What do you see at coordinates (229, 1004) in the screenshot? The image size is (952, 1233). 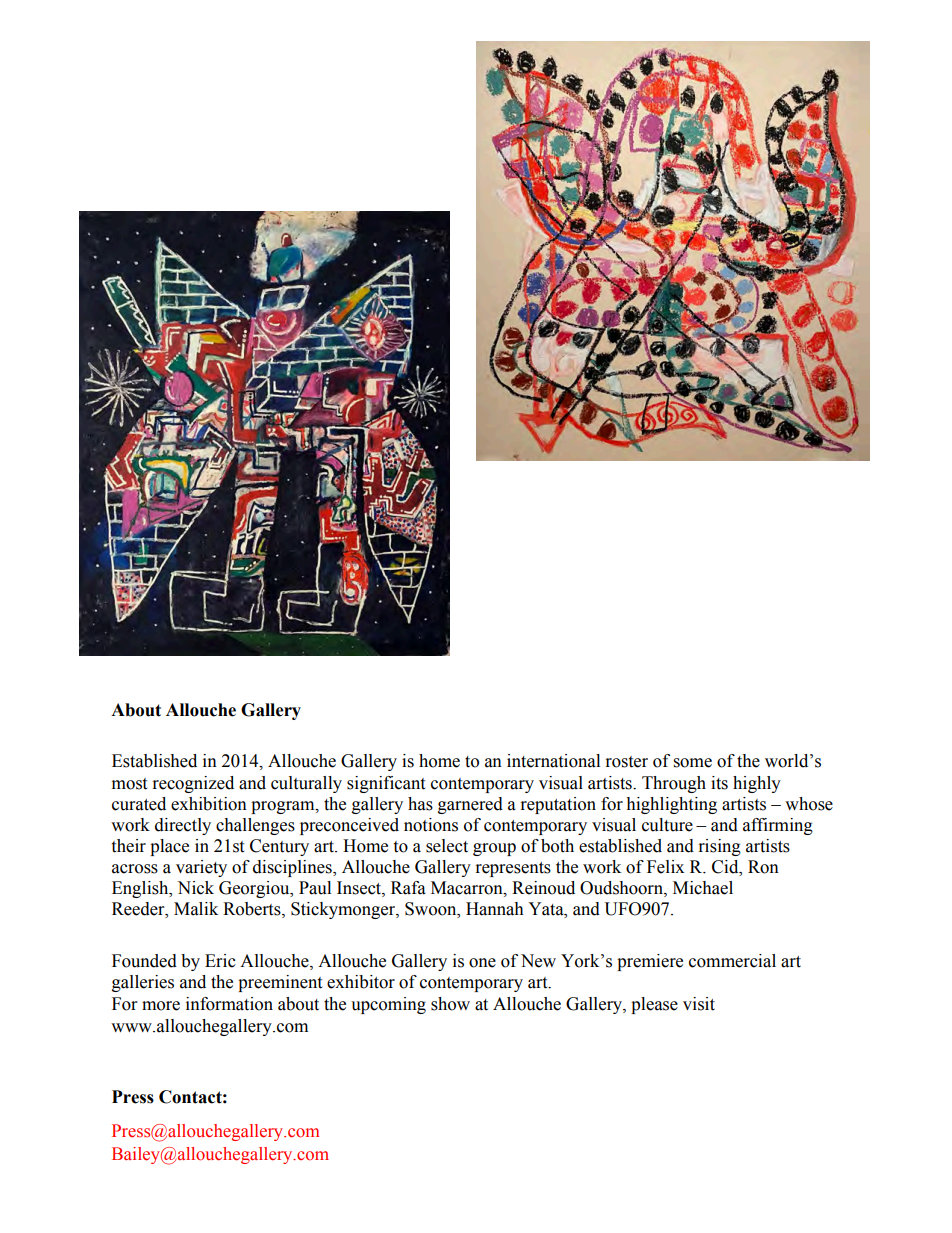 I see `information` at bounding box center [229, 1004].
